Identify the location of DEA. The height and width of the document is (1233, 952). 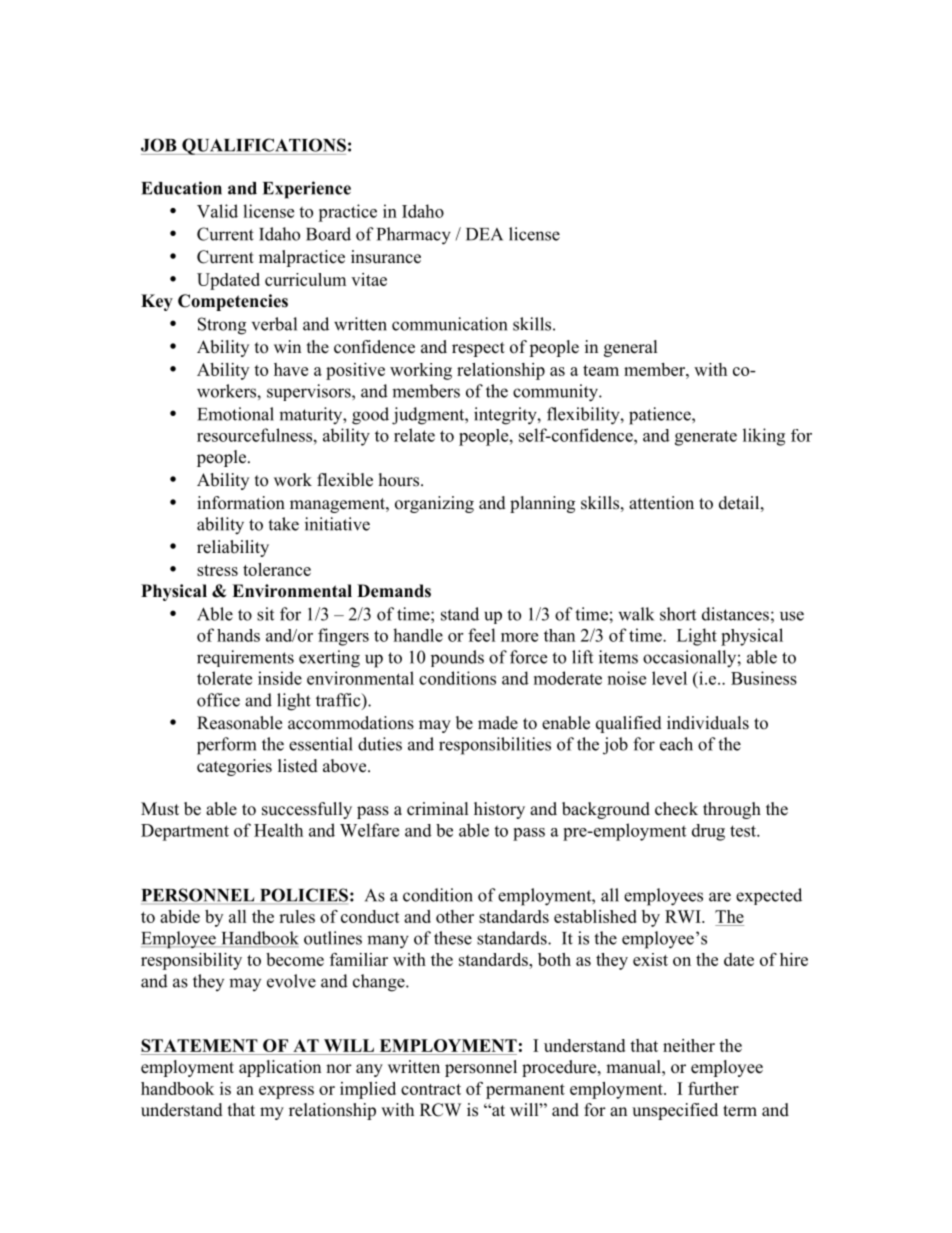
(484, 234).
